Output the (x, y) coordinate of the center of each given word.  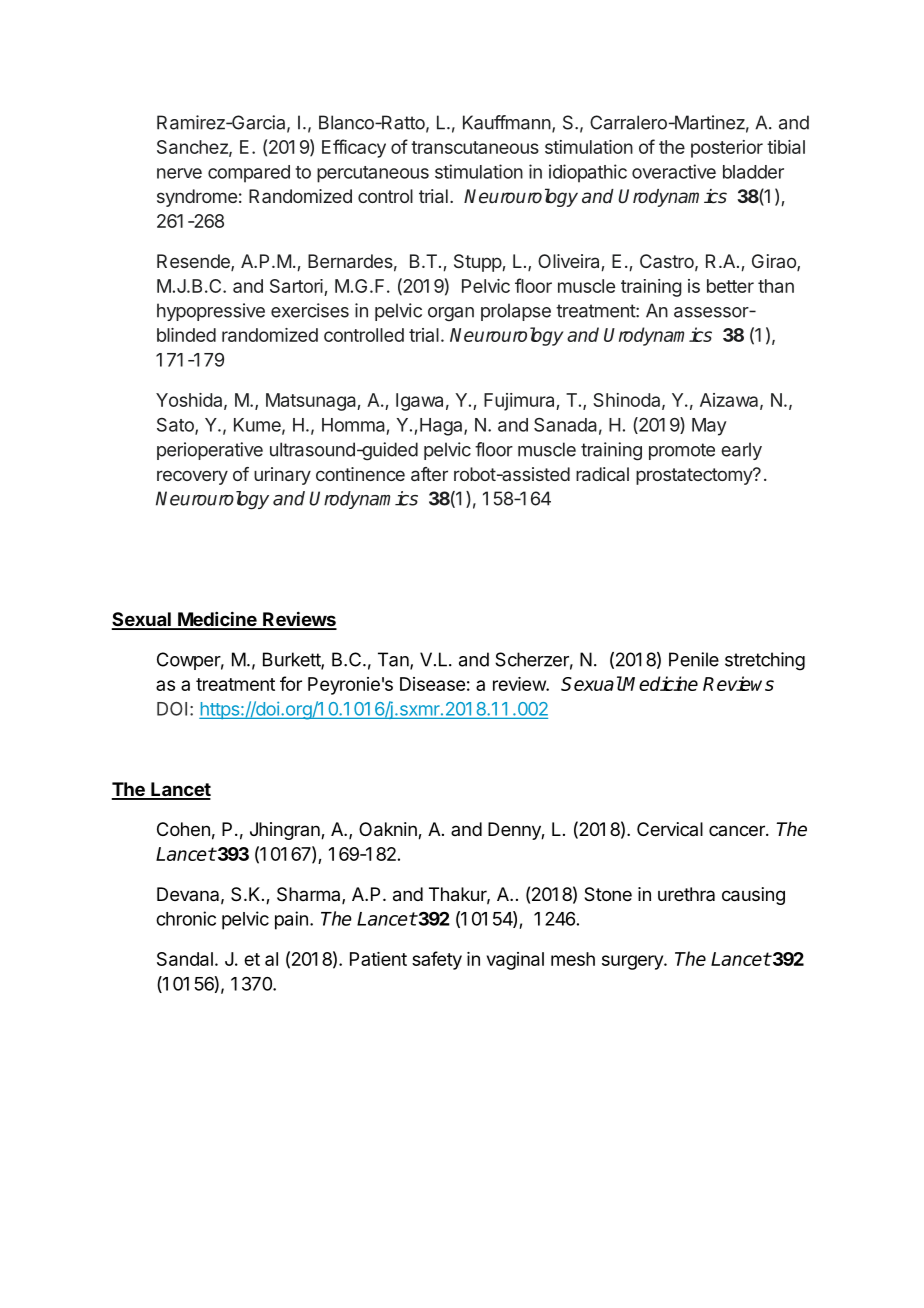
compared (249, 174)
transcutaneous (475, 147)
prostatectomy (695, 476)
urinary (282, 476)
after (429, 474)
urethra (686, 894)
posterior (727, 149)
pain (291, 920)
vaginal (515, 961)
